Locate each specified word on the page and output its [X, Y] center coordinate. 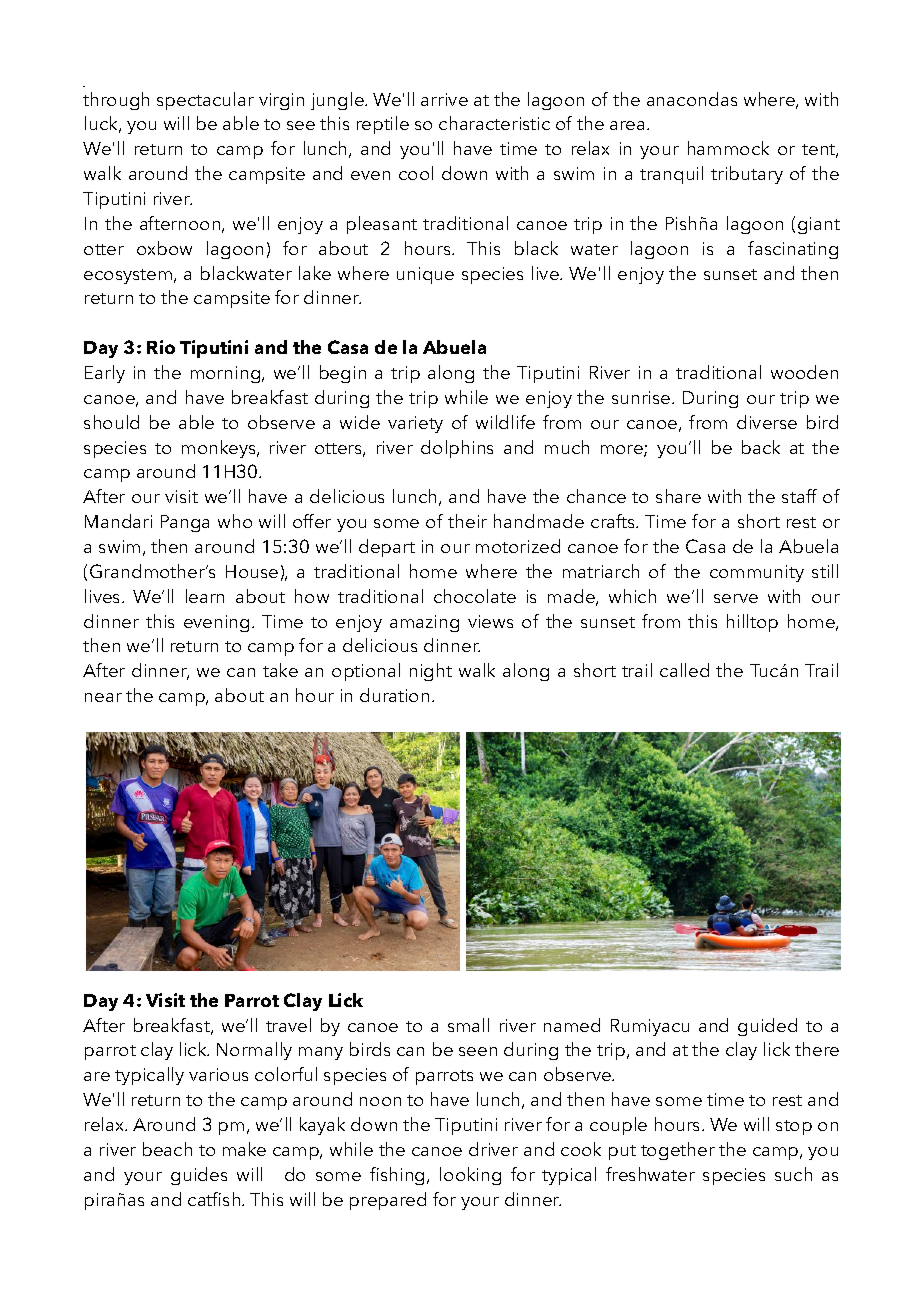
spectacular [205, 101]
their [467, 521]
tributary [747, 175]
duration [394, 695]
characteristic [494, 123]
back [761, 447]
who [235, 521]
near [103, 697]
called [684, 670]
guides [199, 1176]
